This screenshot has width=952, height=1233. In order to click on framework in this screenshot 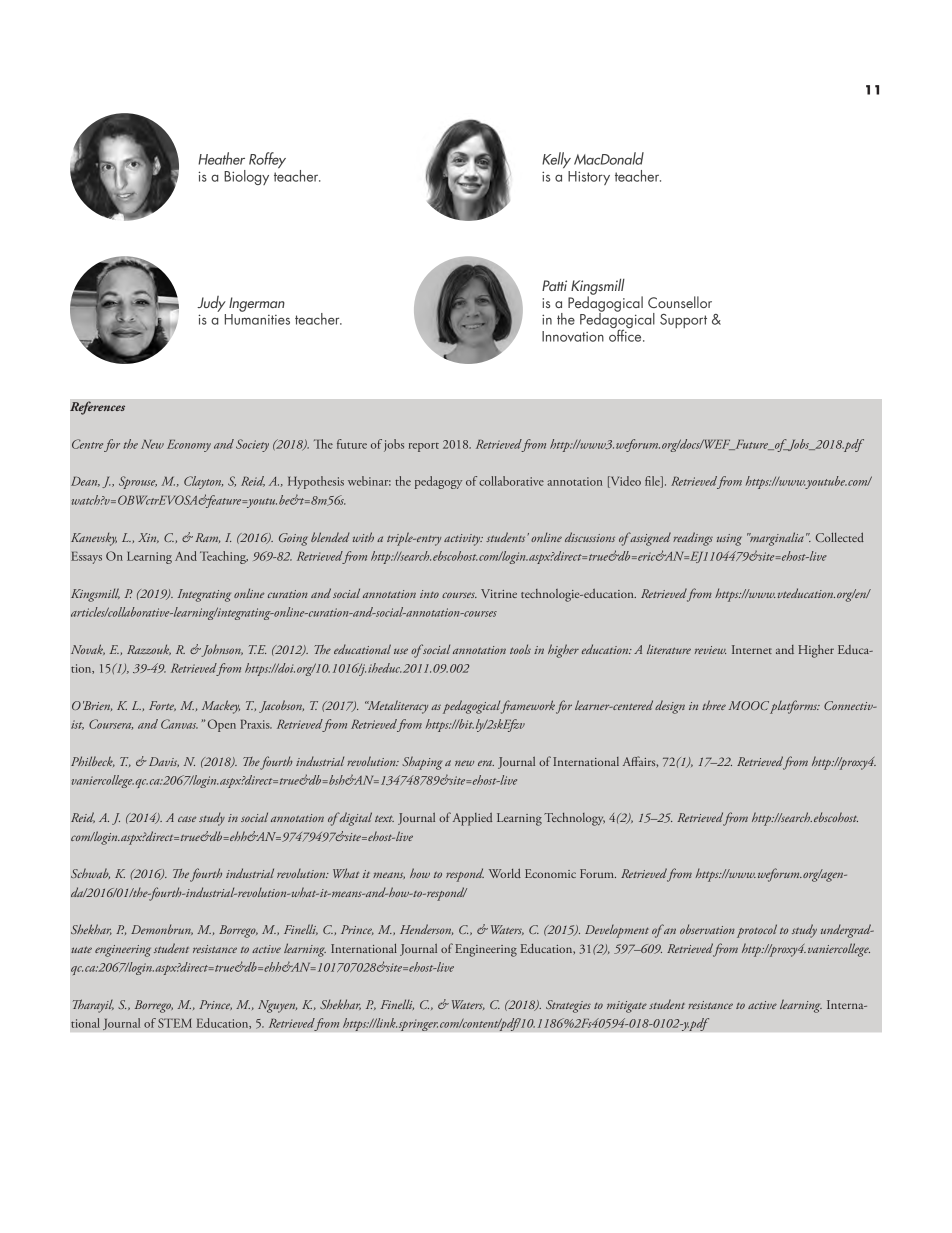, I will do `click(528, 707)`.
